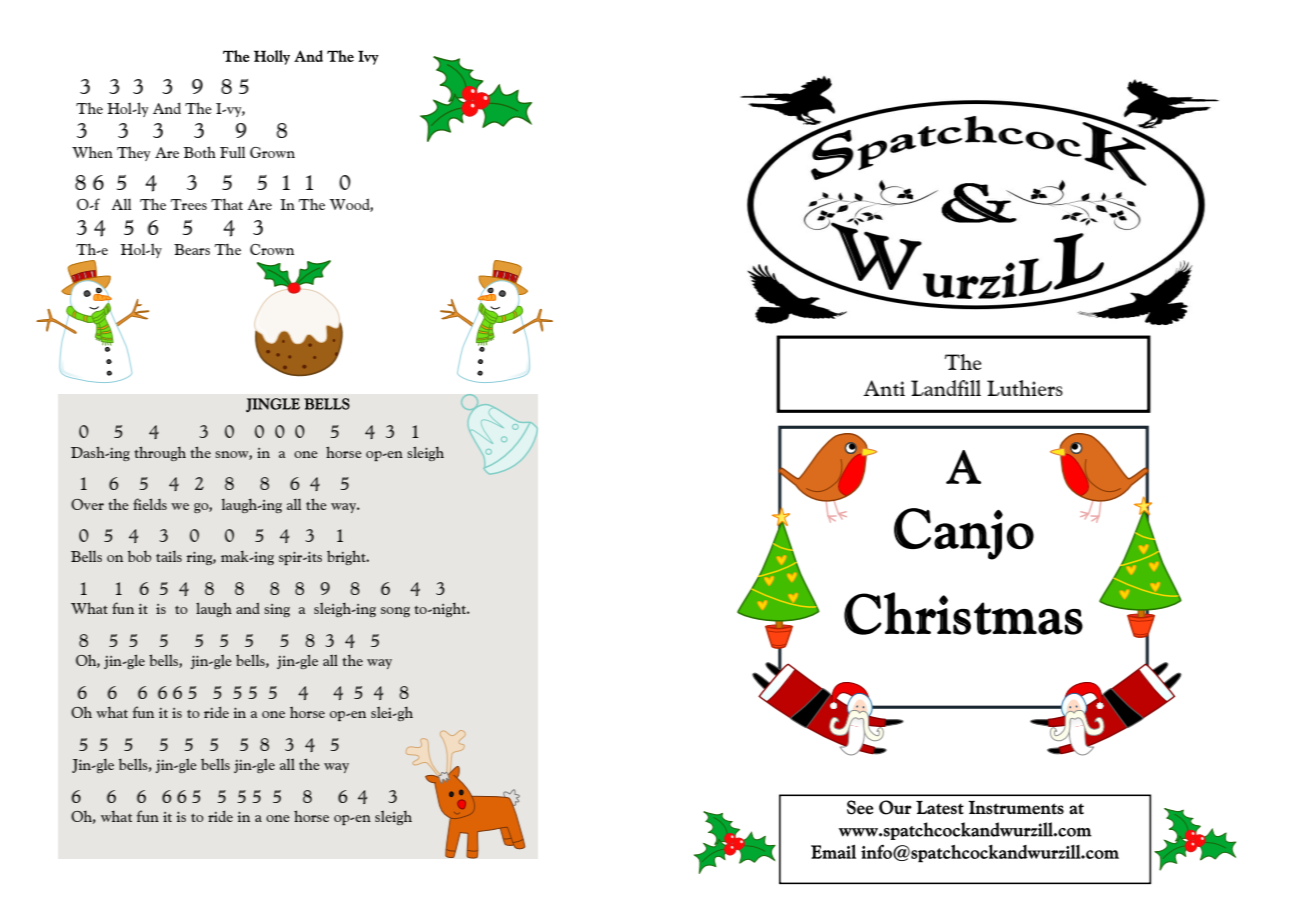  Describe the element at coordinates (272, 249) in the image. I see `Crown` at that location.
